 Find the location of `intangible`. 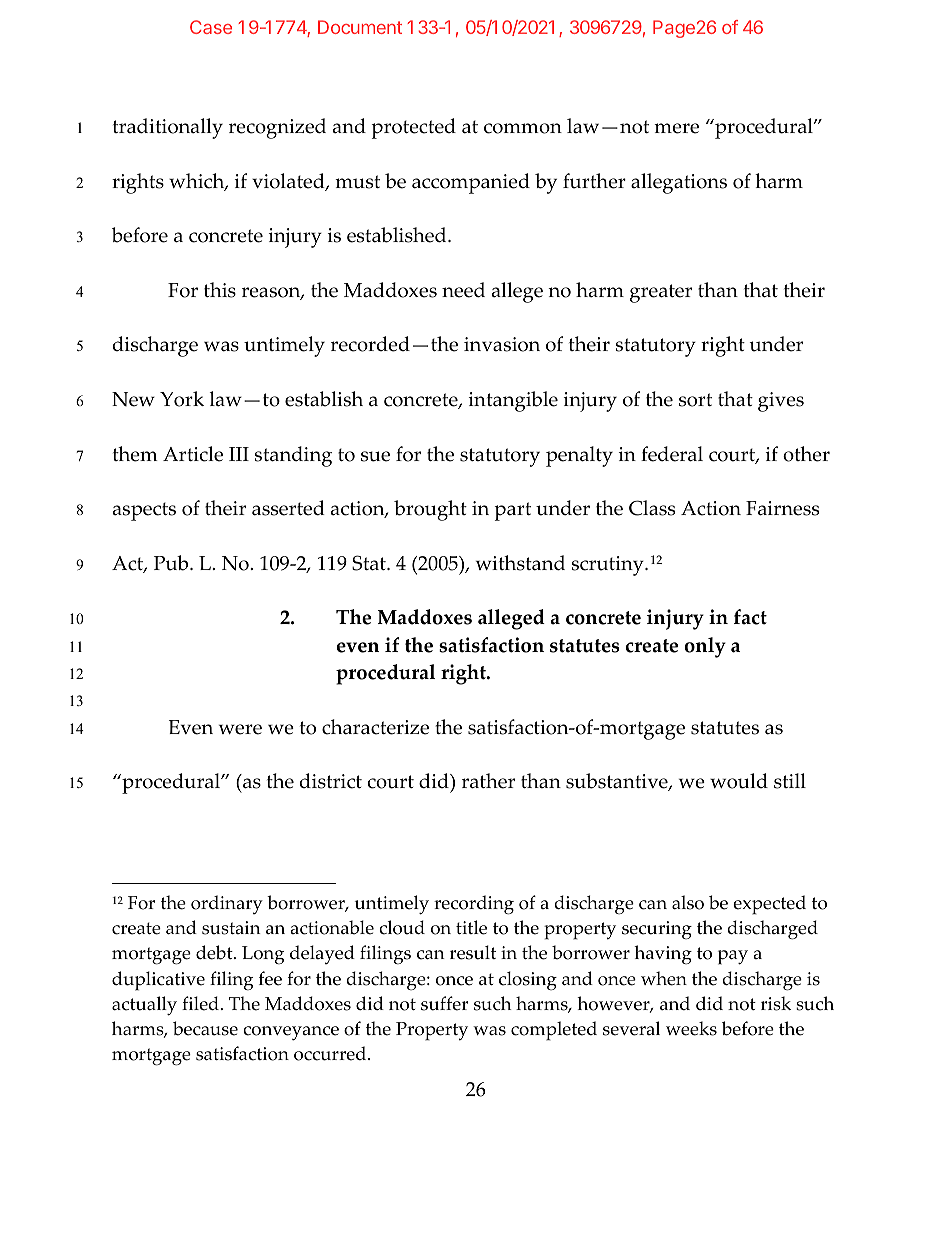

intangible is located at coordinates (513, 401).
